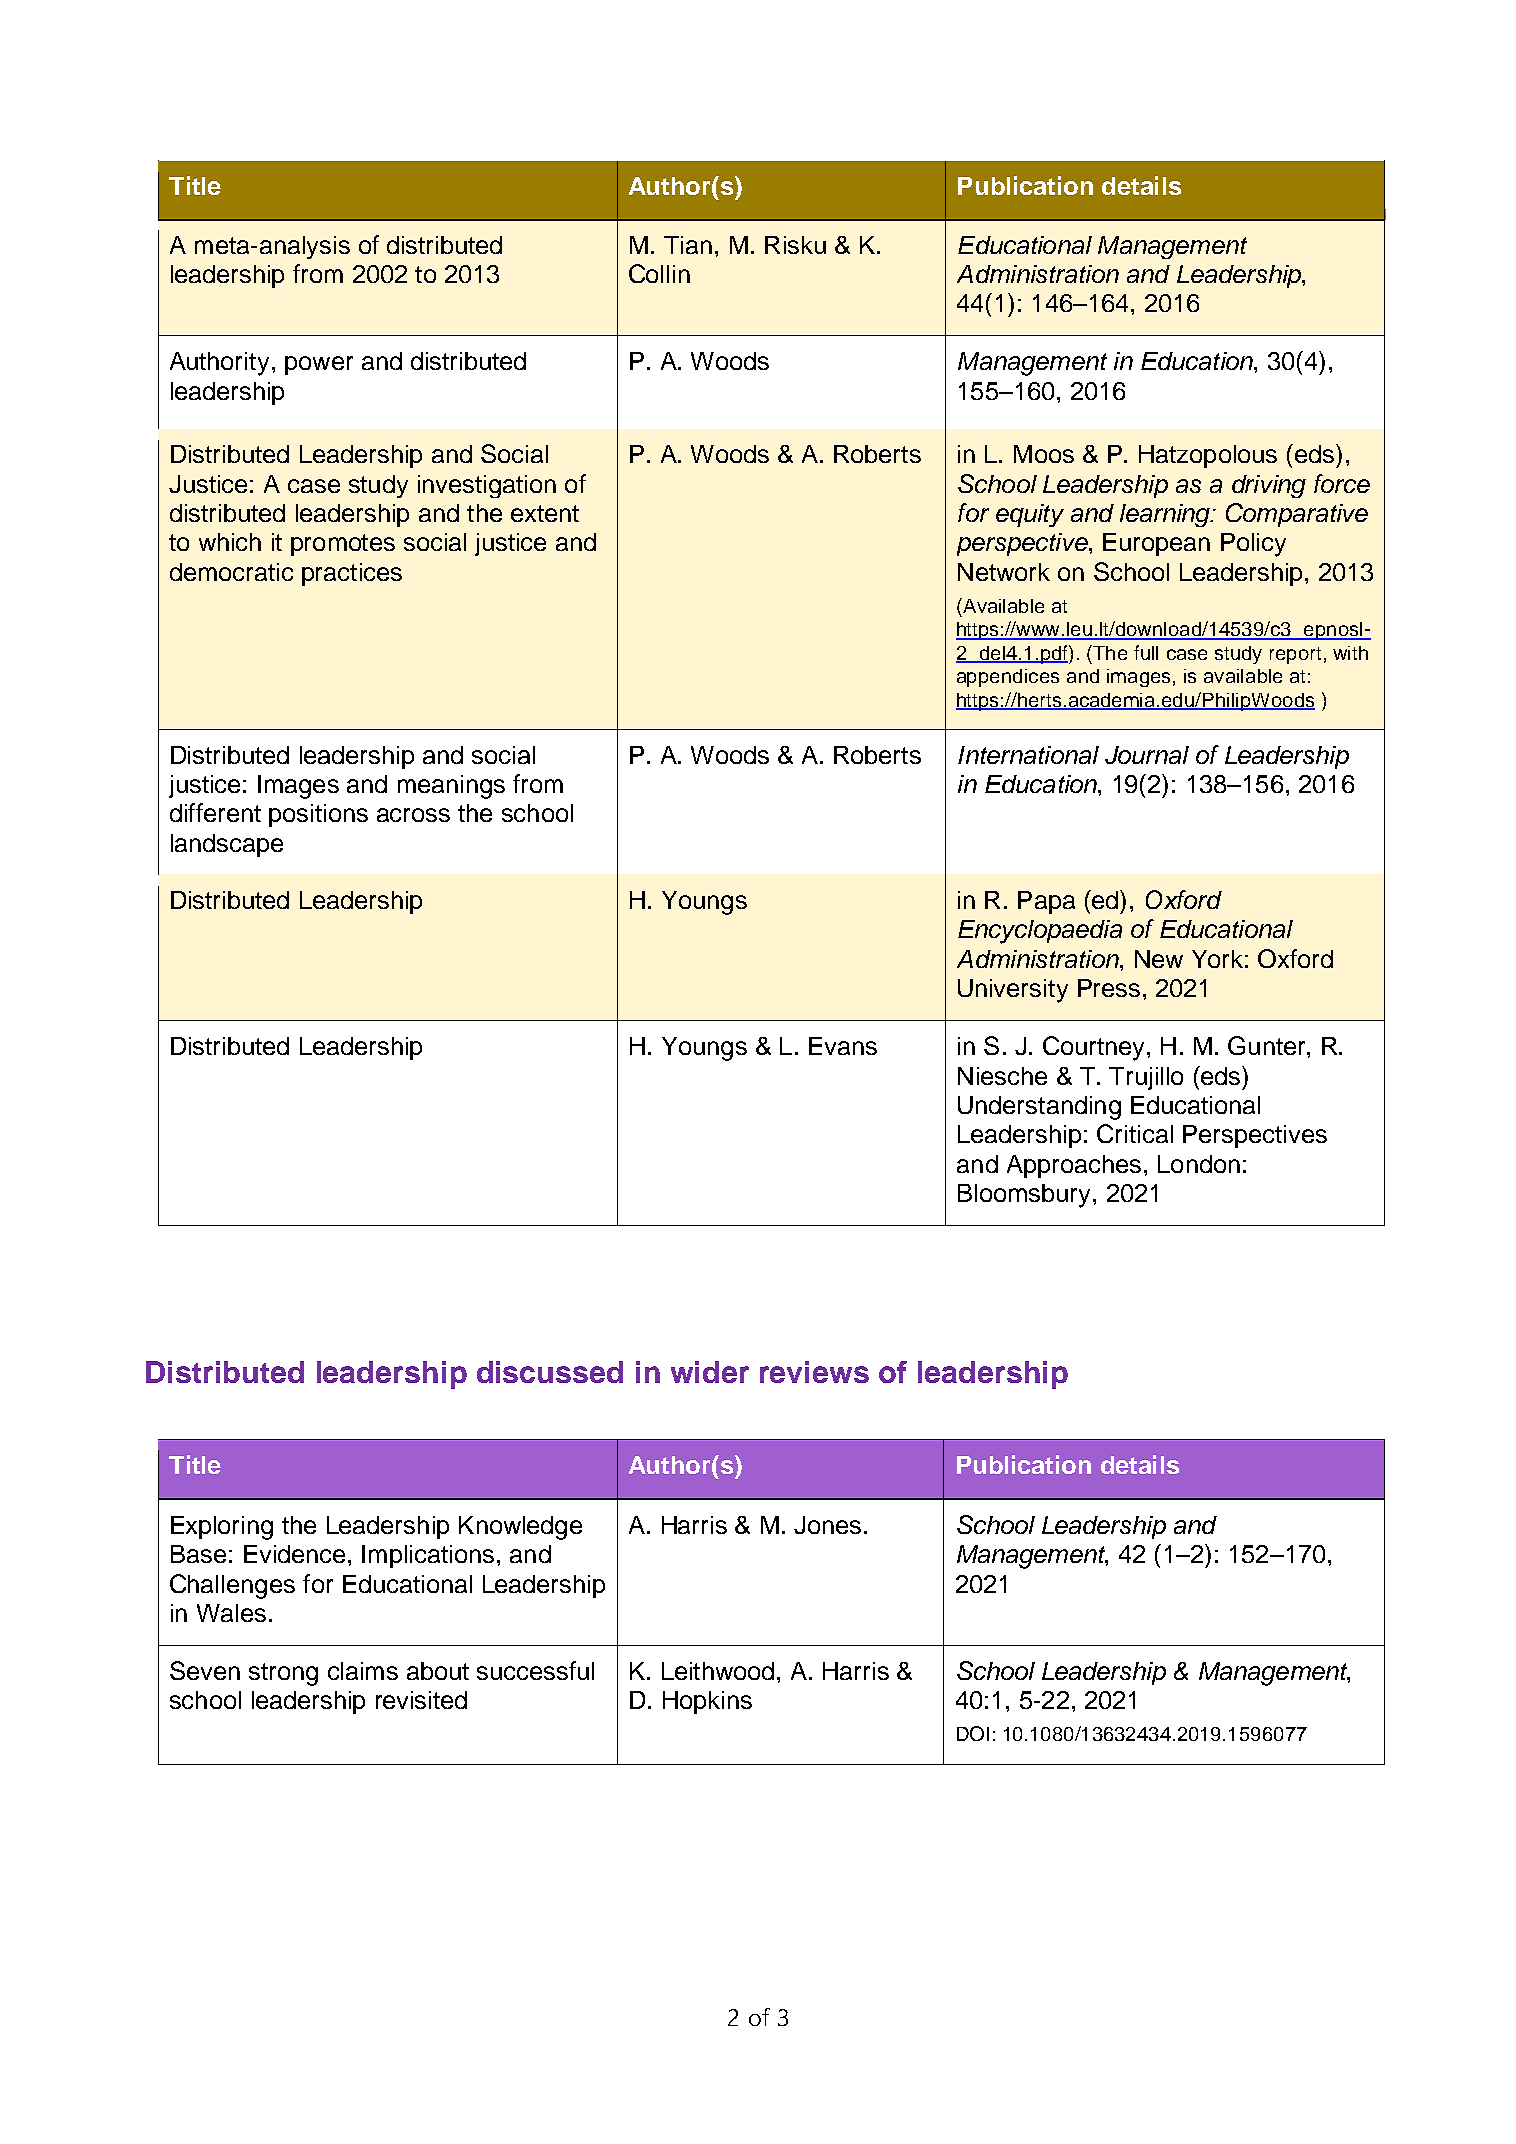  Describe the element at coordinates (319, 365) in the document. I see `power` at that location.
